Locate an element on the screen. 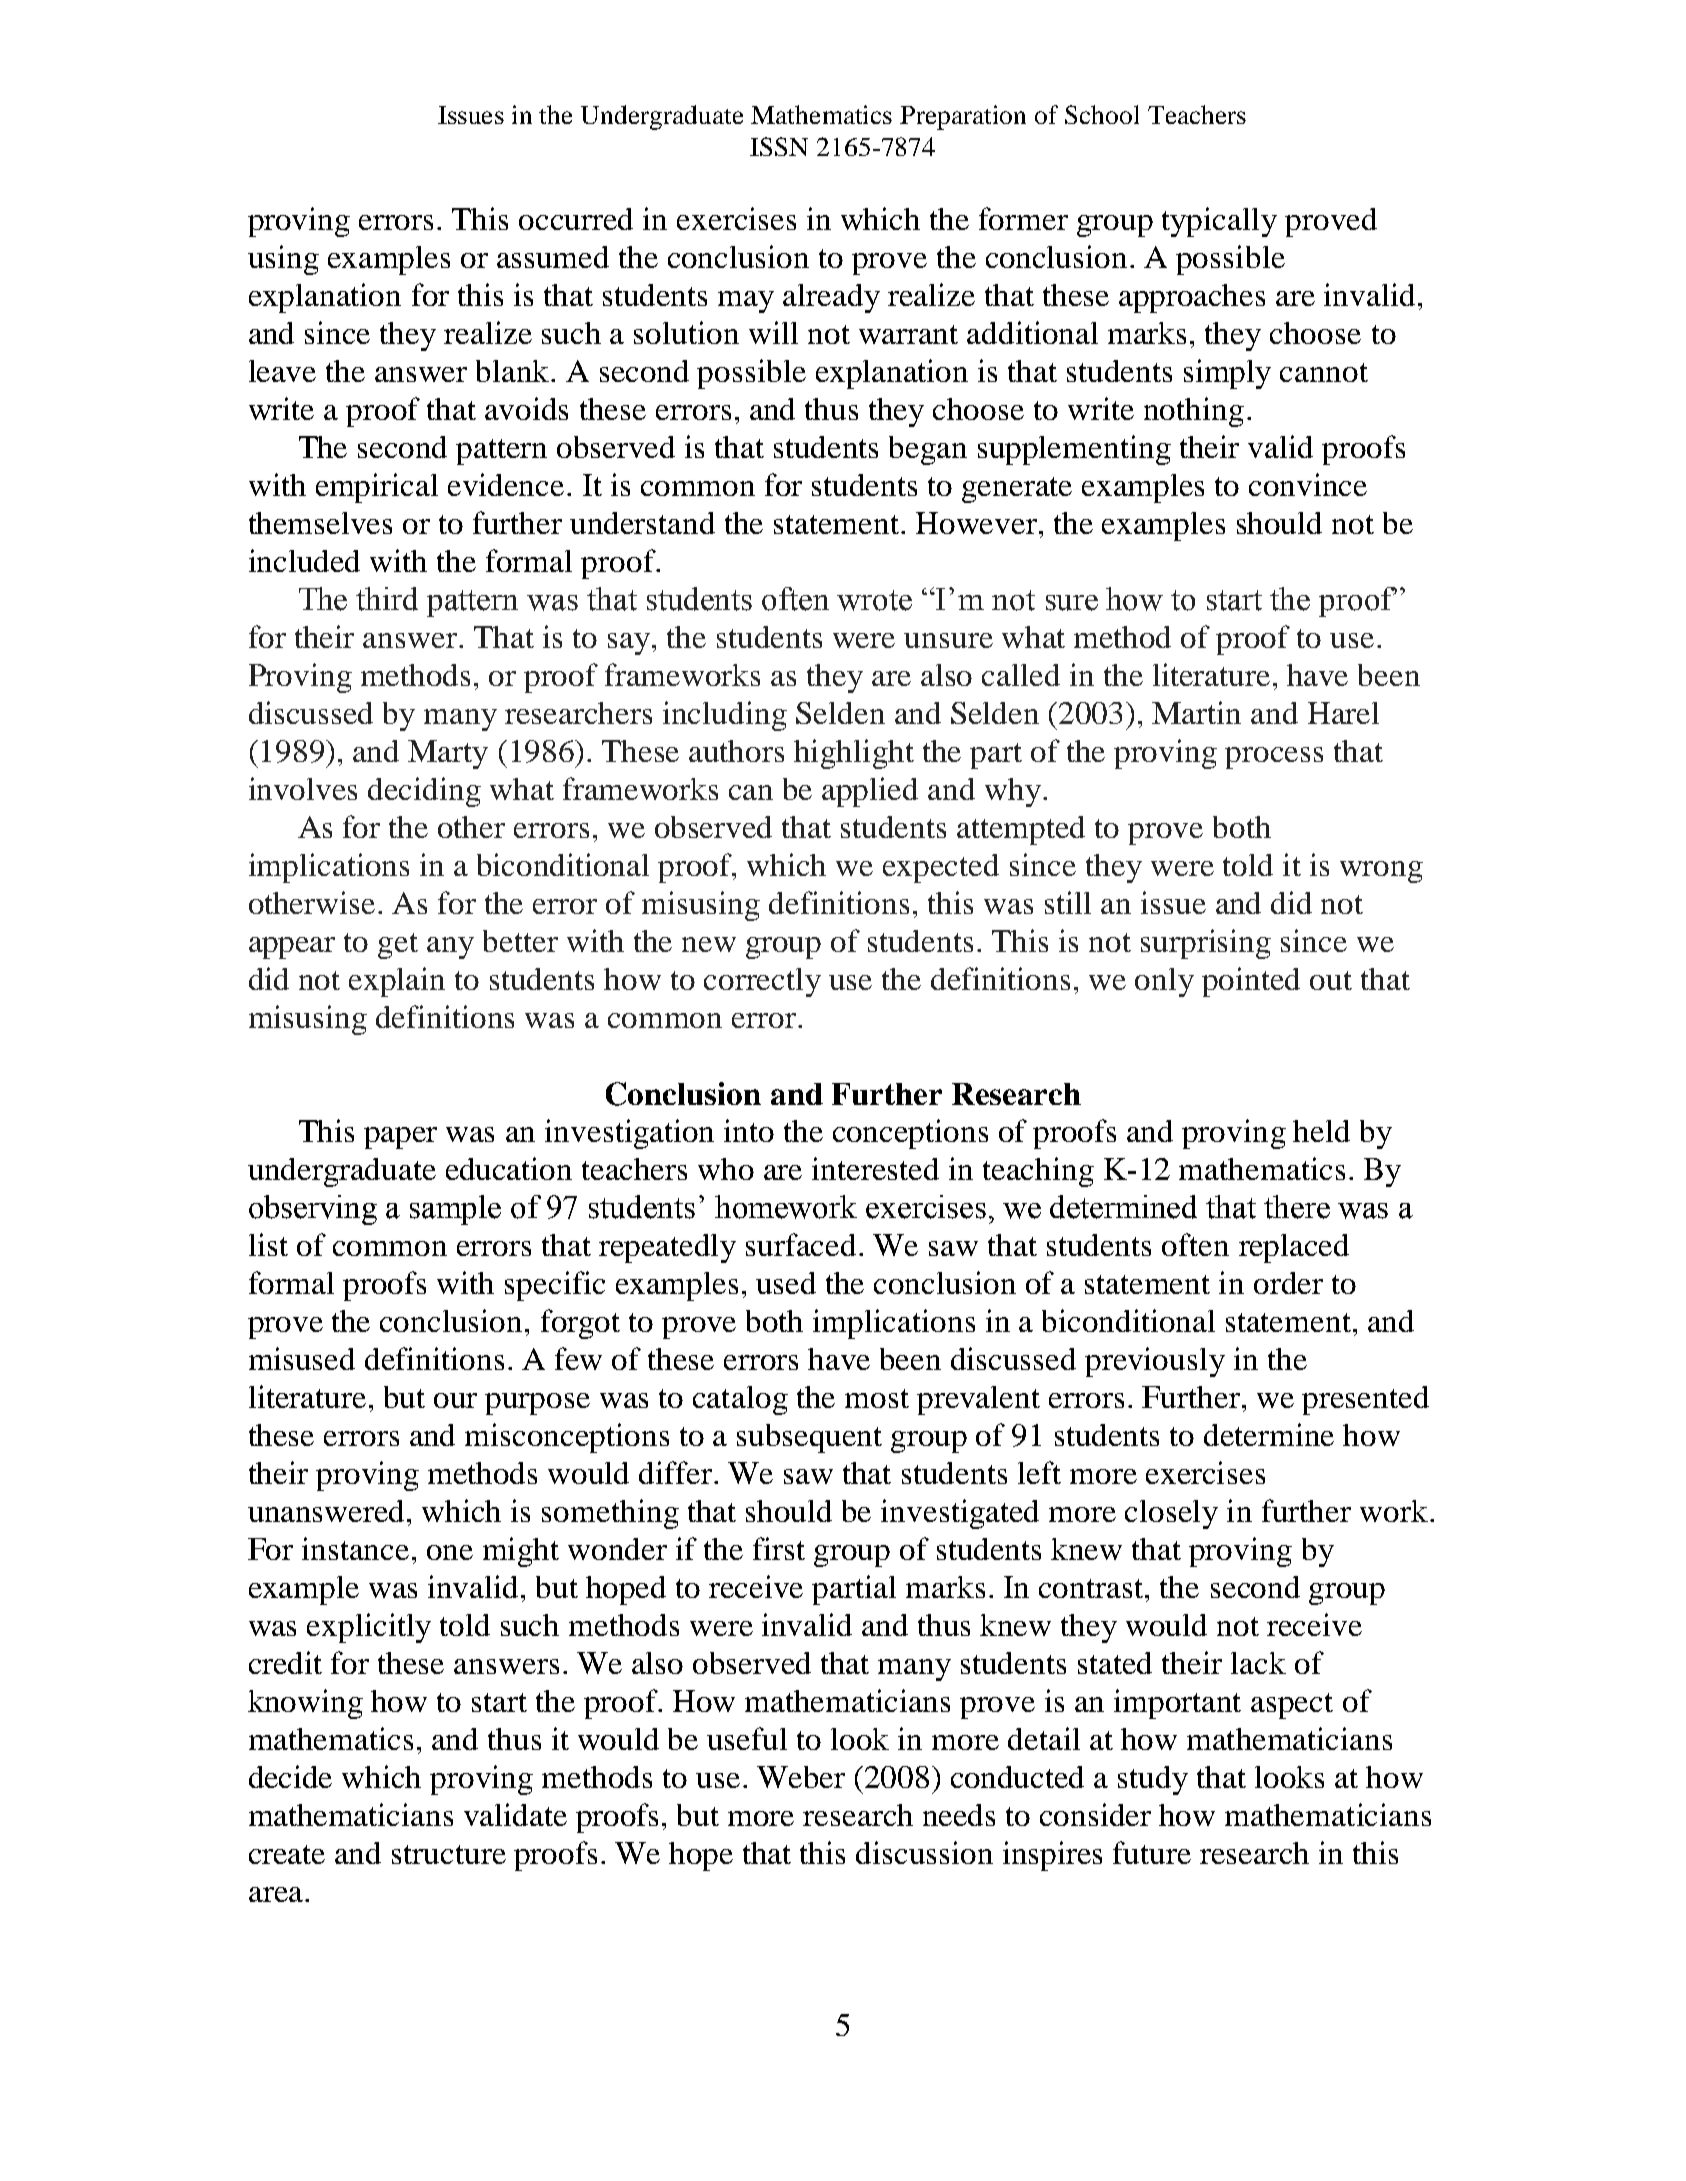 This screenshot has width=1686, height=2181. subsequent is located at coordinates (809, 1438).
